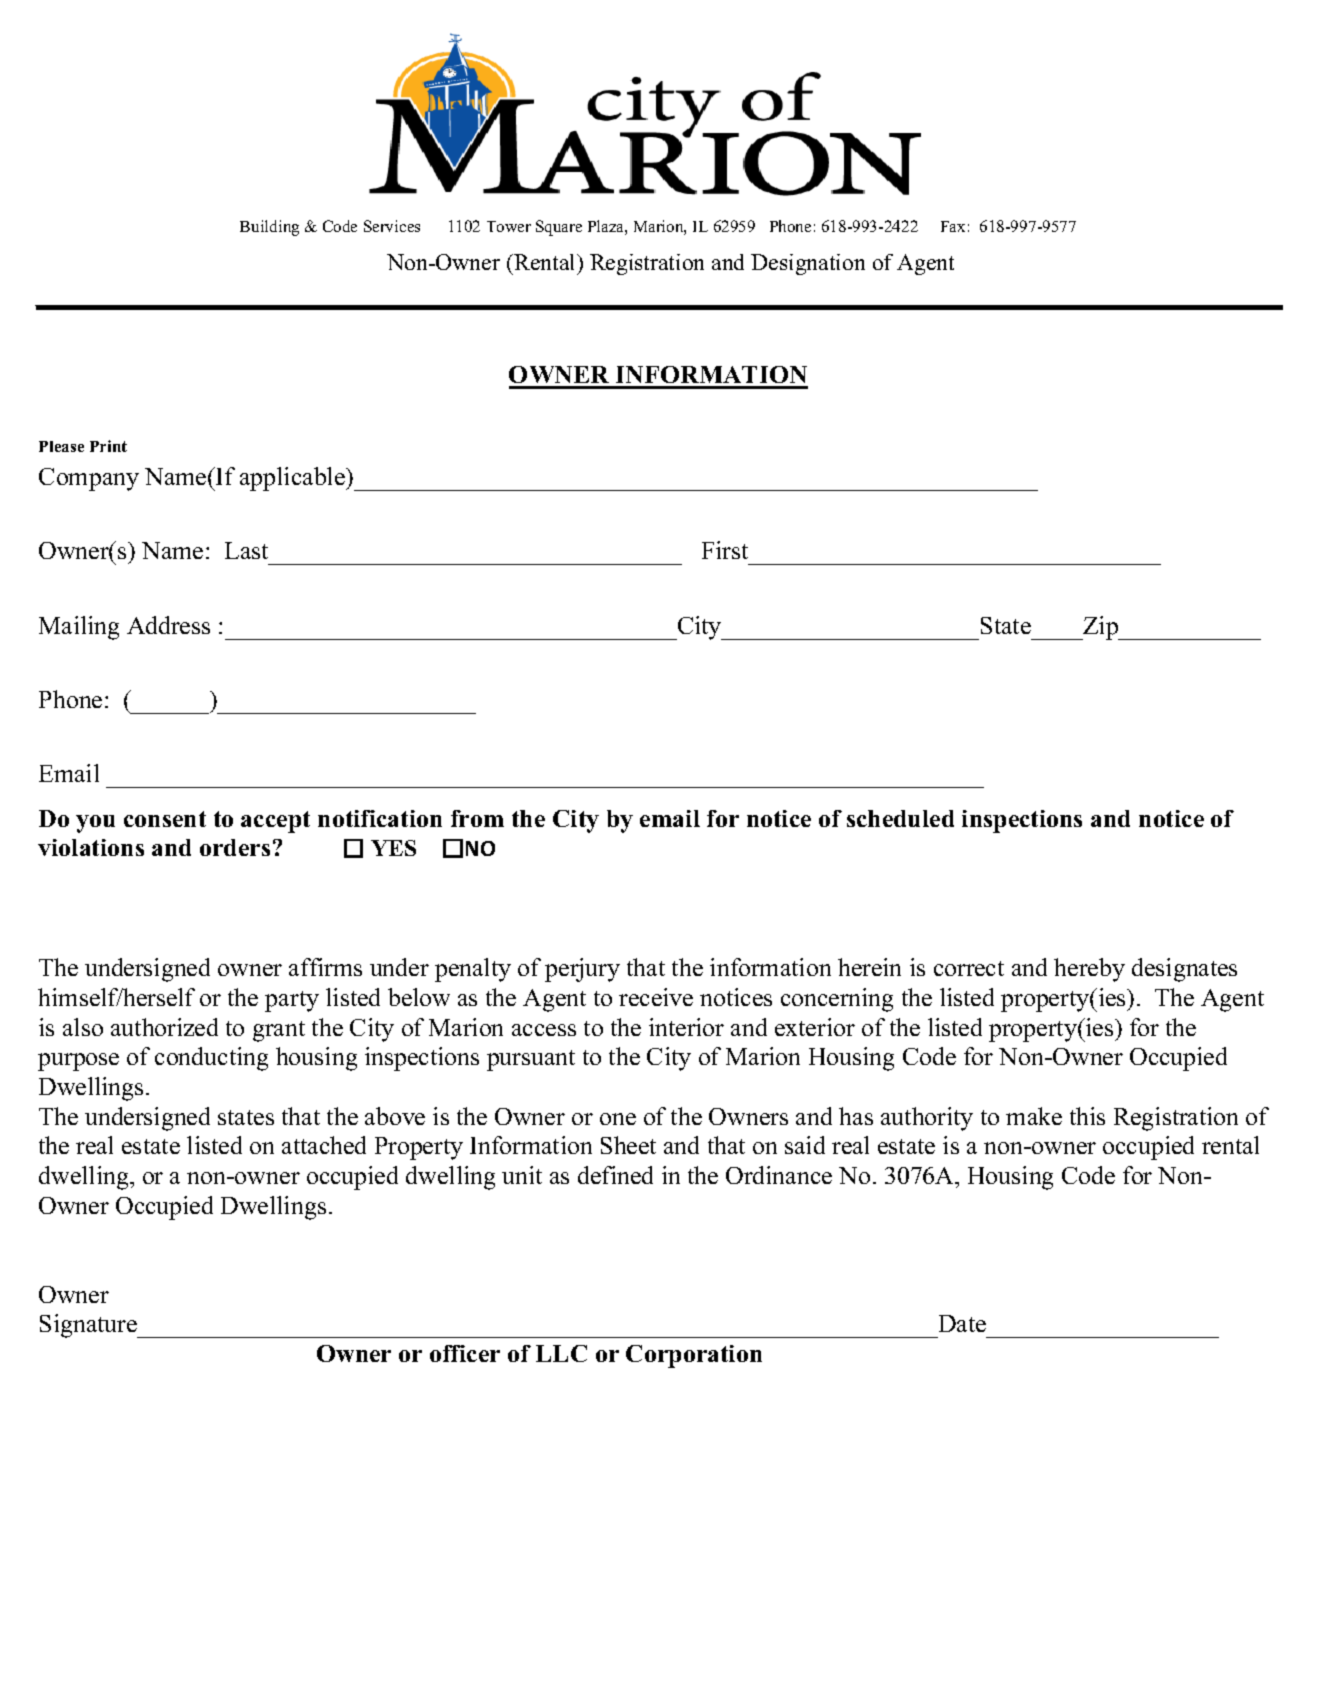 Image resolution: width=1317 pixels, height=1704 pixels. Describe the element at coordinates (269, 228) in the screenshot. I see `Building` at that location.
